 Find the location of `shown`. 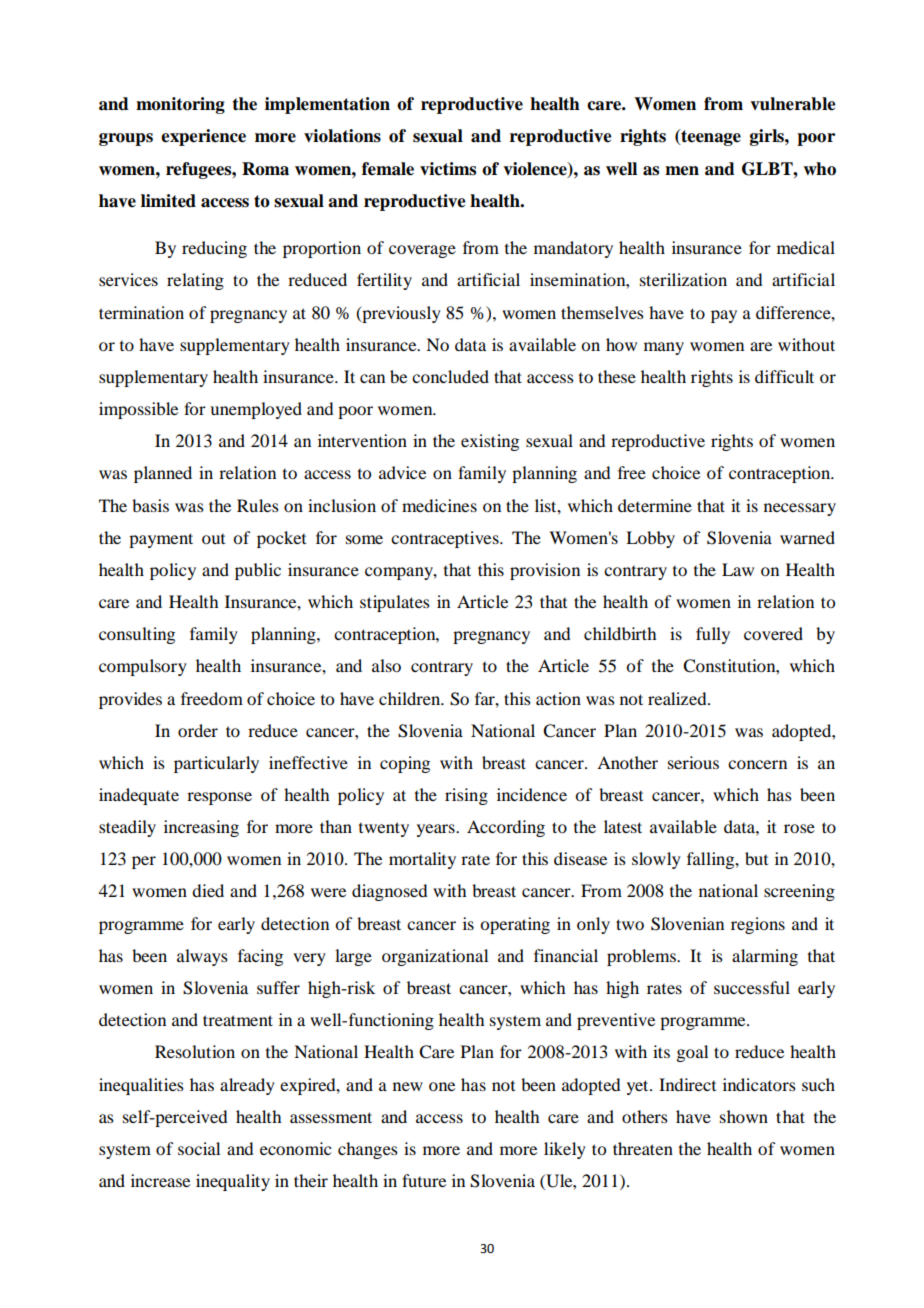

shown is located at coordinates (744, 1116).
